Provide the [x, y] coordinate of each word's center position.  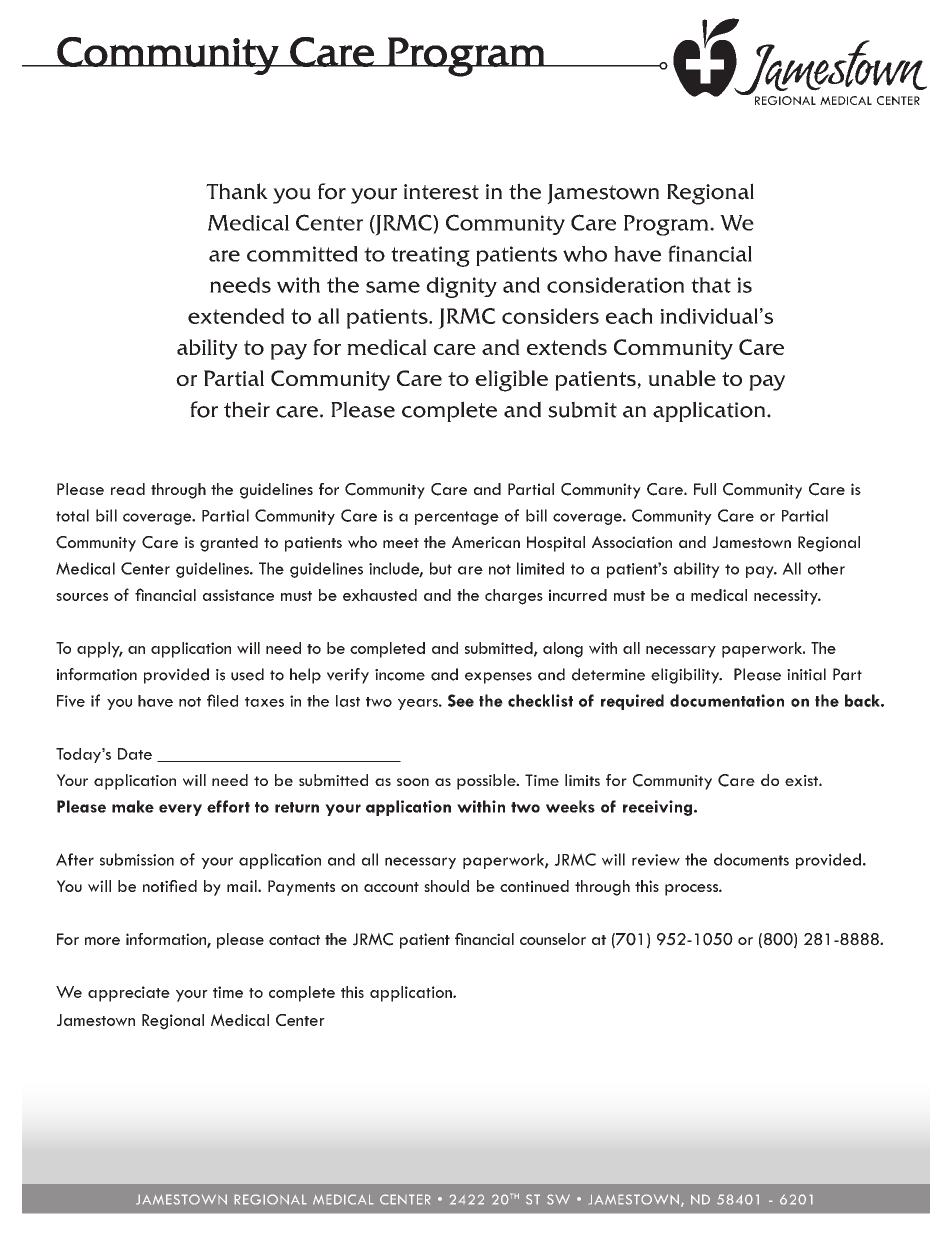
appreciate [129, 994]
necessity [787, 597]
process [692, 890]
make [133, 806]
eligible [511, 381]
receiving [659, 808]
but [441, 568]
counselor [553, 939]
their [247, 409]
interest [441, 192]
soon [413, 782]
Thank [237, 191]
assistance [238, 595]
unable [682, 378]
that [711, 285]
